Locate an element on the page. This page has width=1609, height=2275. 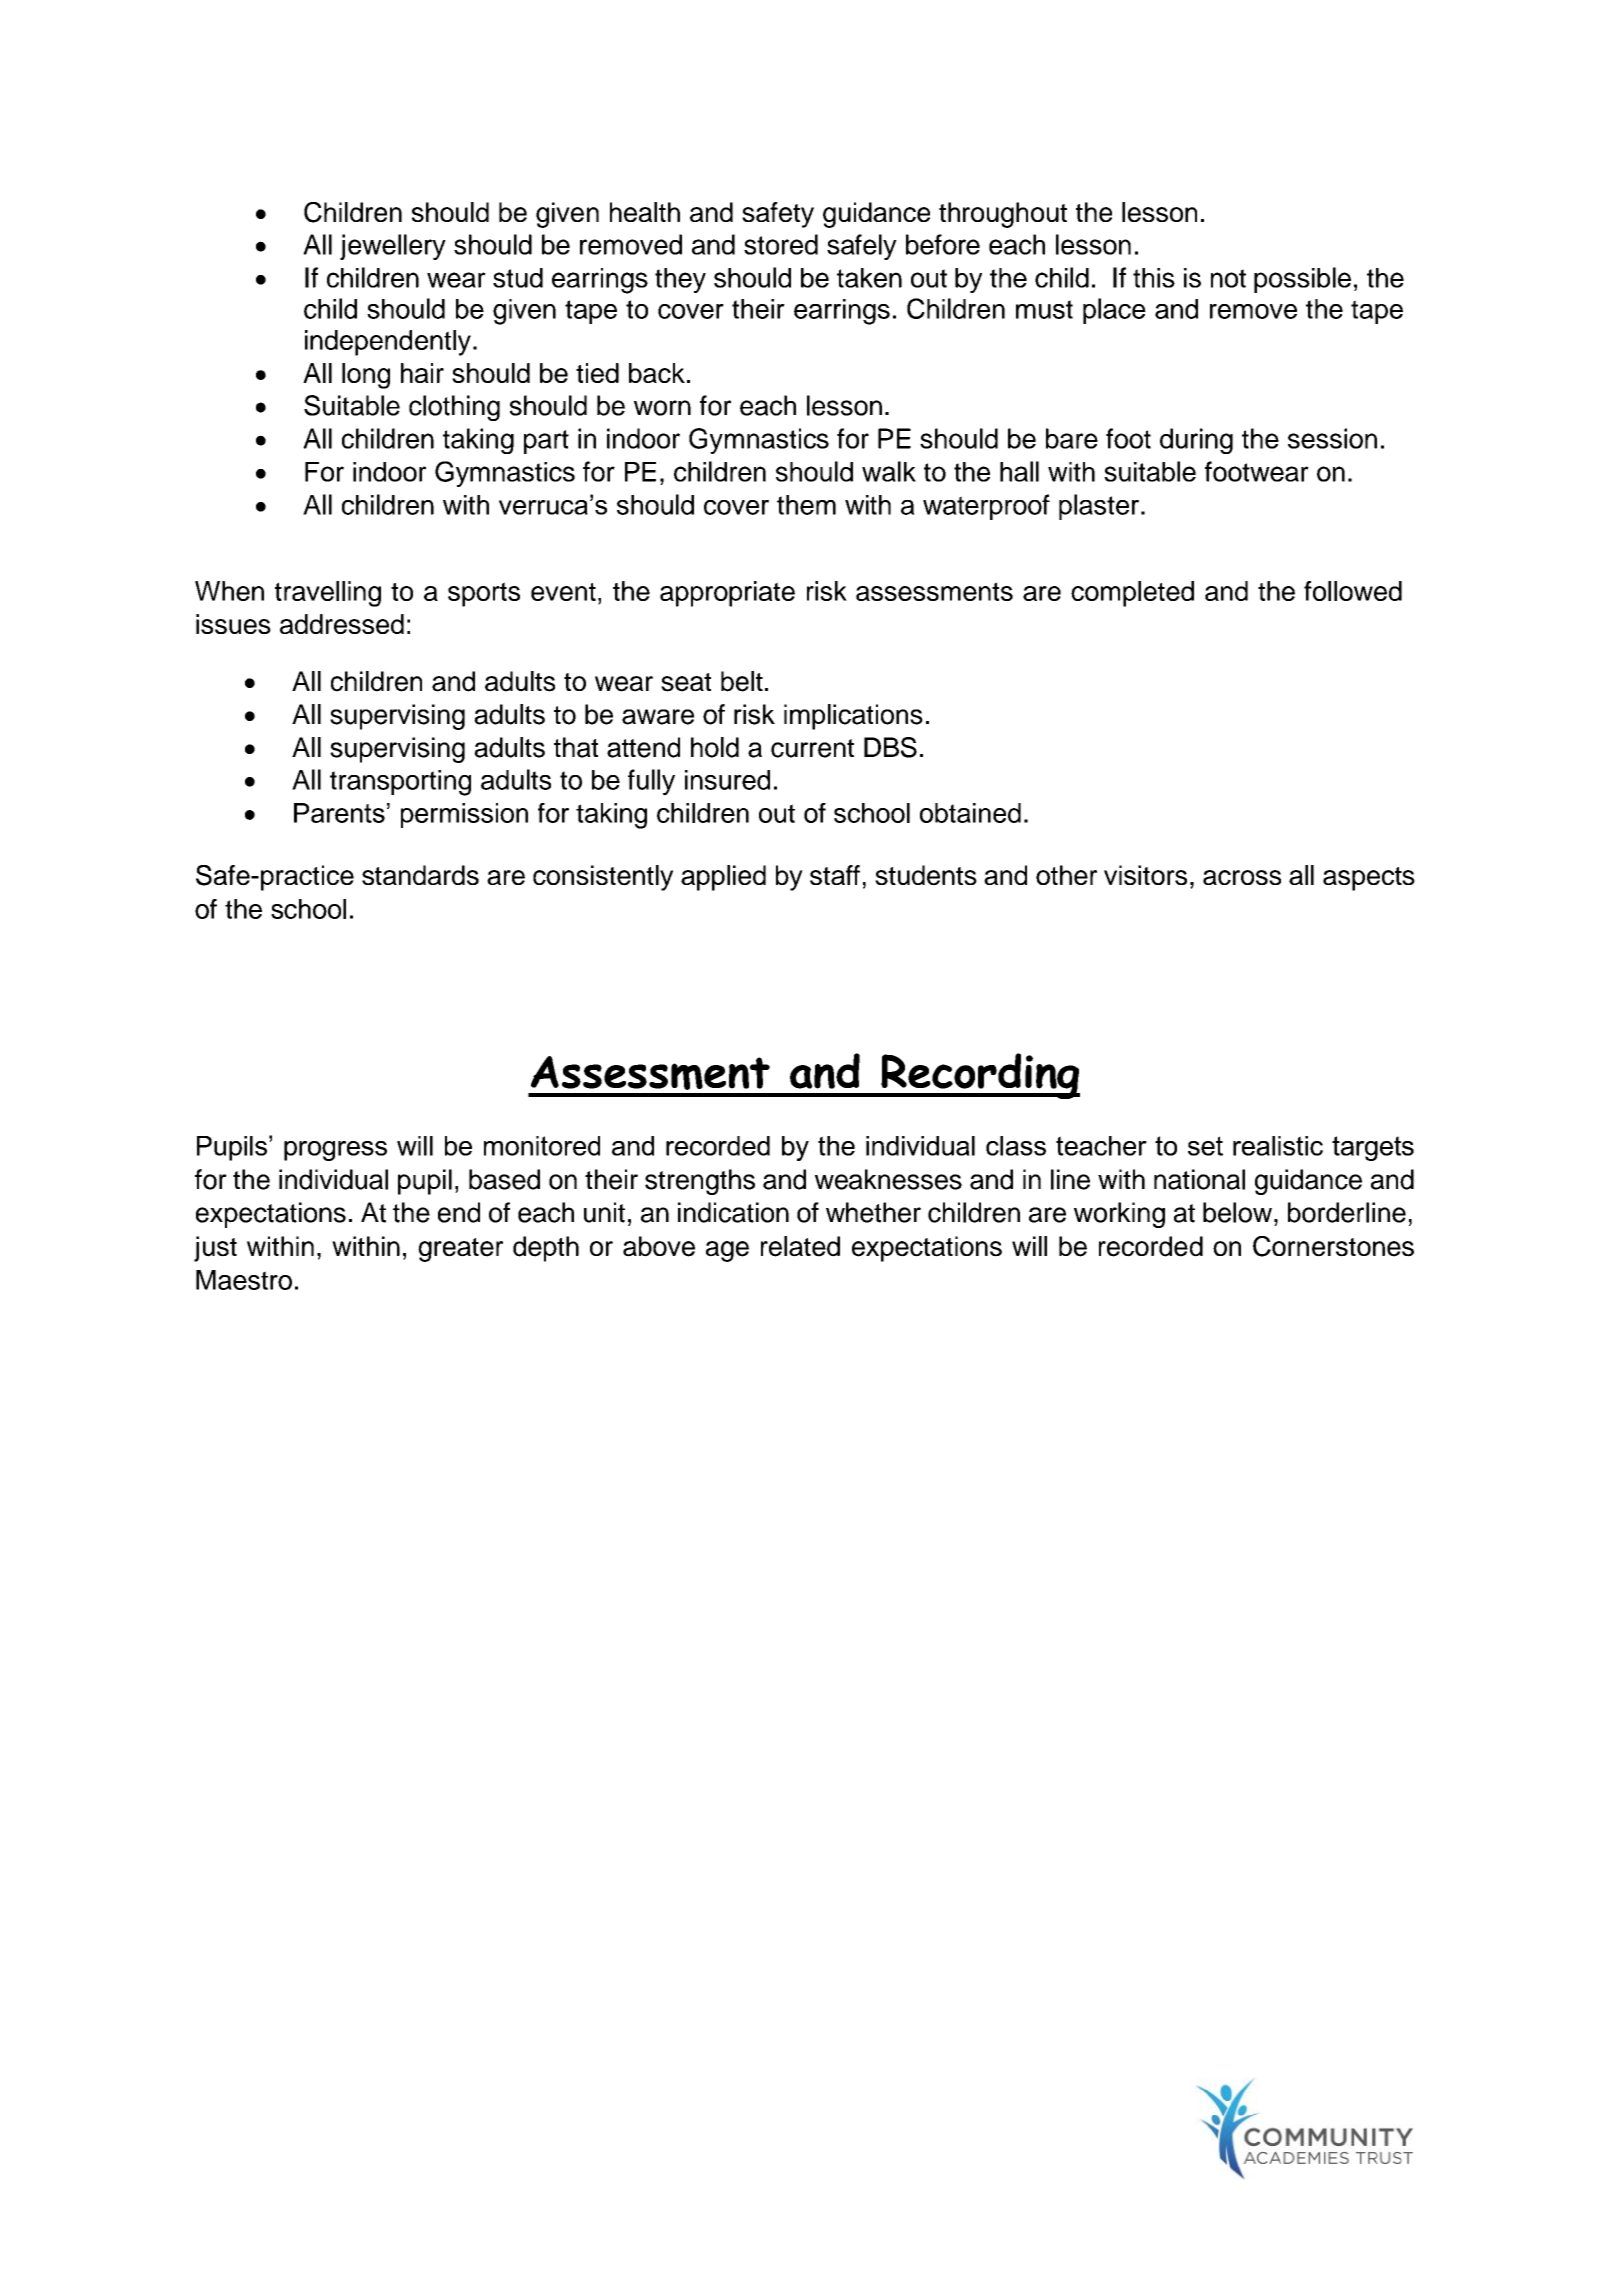
transporting is located at coordinates (400, 783).
